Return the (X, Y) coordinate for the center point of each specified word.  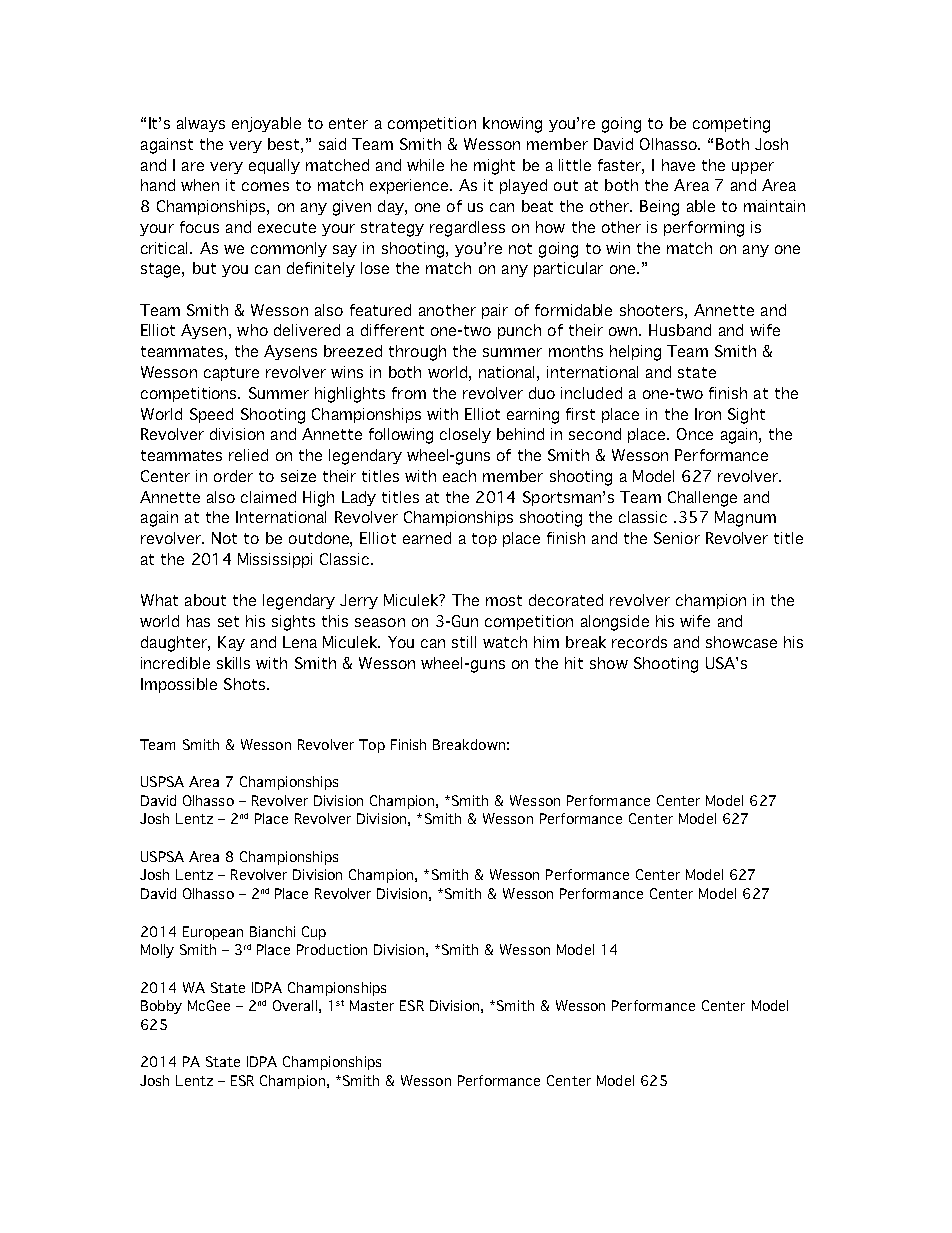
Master (372, 1005)
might (494, 167)
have (678, 165)
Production (332, 949)
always (201, 124)
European (213, 933)
